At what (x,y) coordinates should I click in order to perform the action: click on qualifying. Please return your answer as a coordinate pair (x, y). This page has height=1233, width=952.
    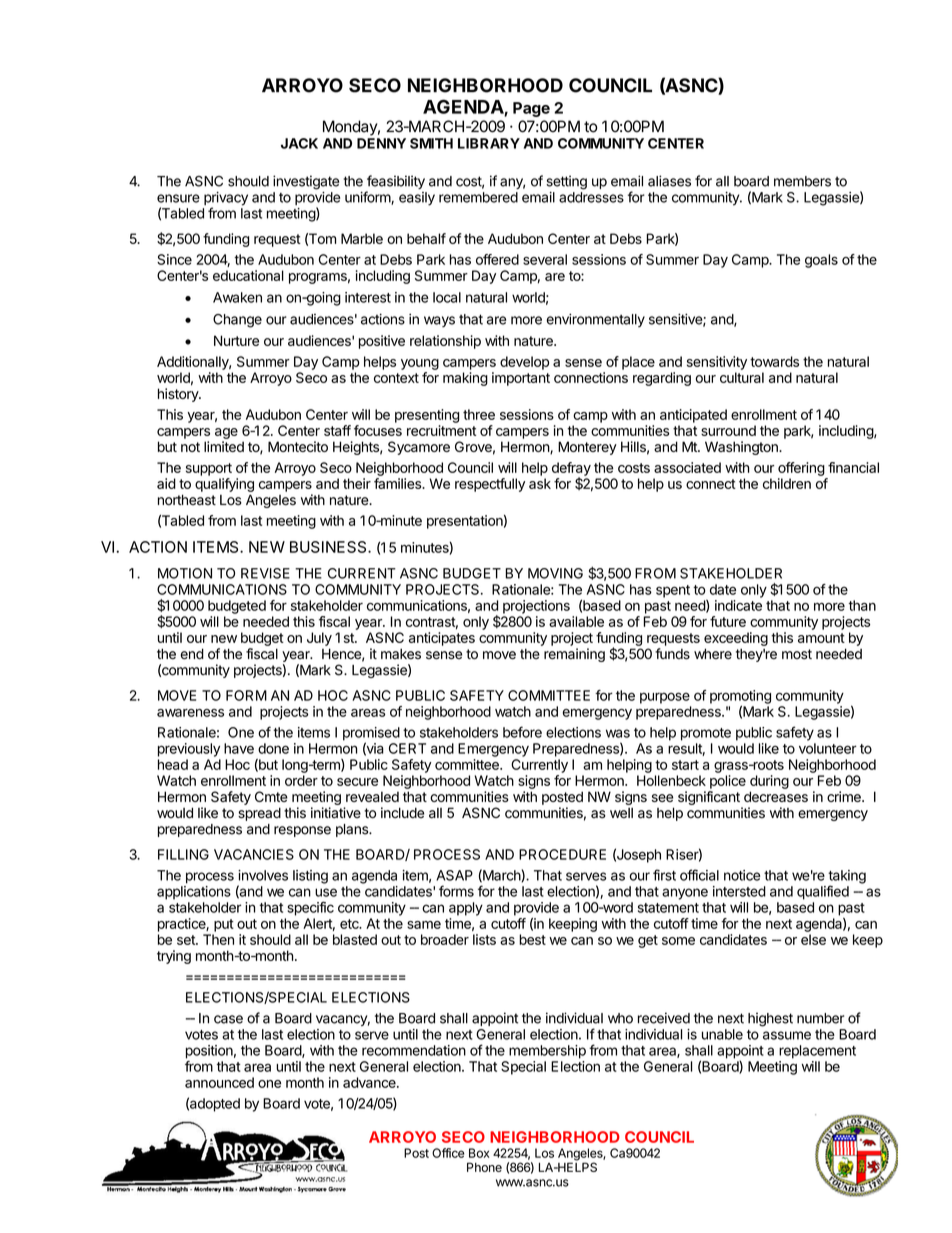
    Looking at the image, I should click on (224, 485).
